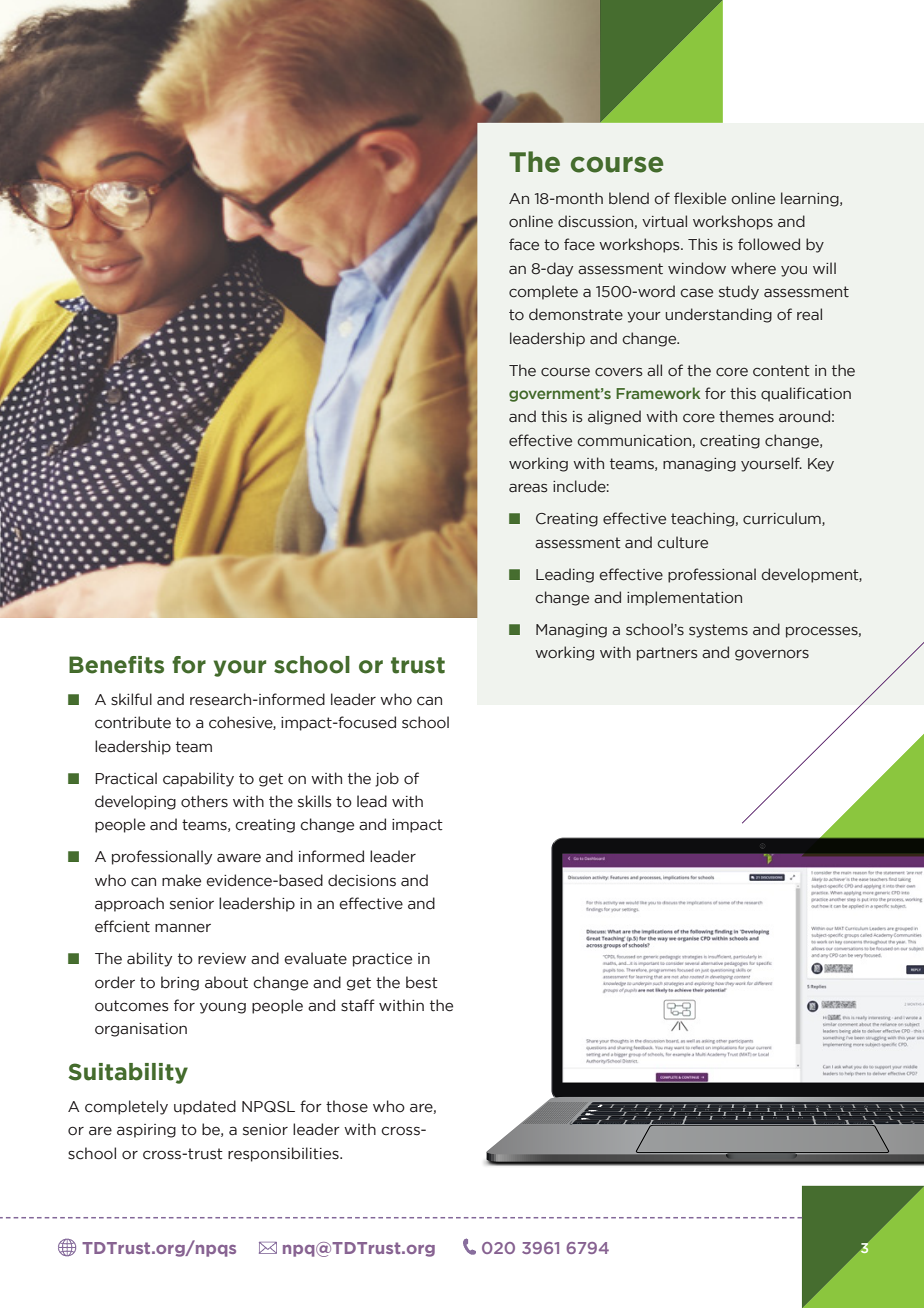 The height and width of the screenshot is (1308, 924). What do you see at coordinates (116, 665) in the screenshot?
I see `Benefits` at bounding box center [116, 665].
